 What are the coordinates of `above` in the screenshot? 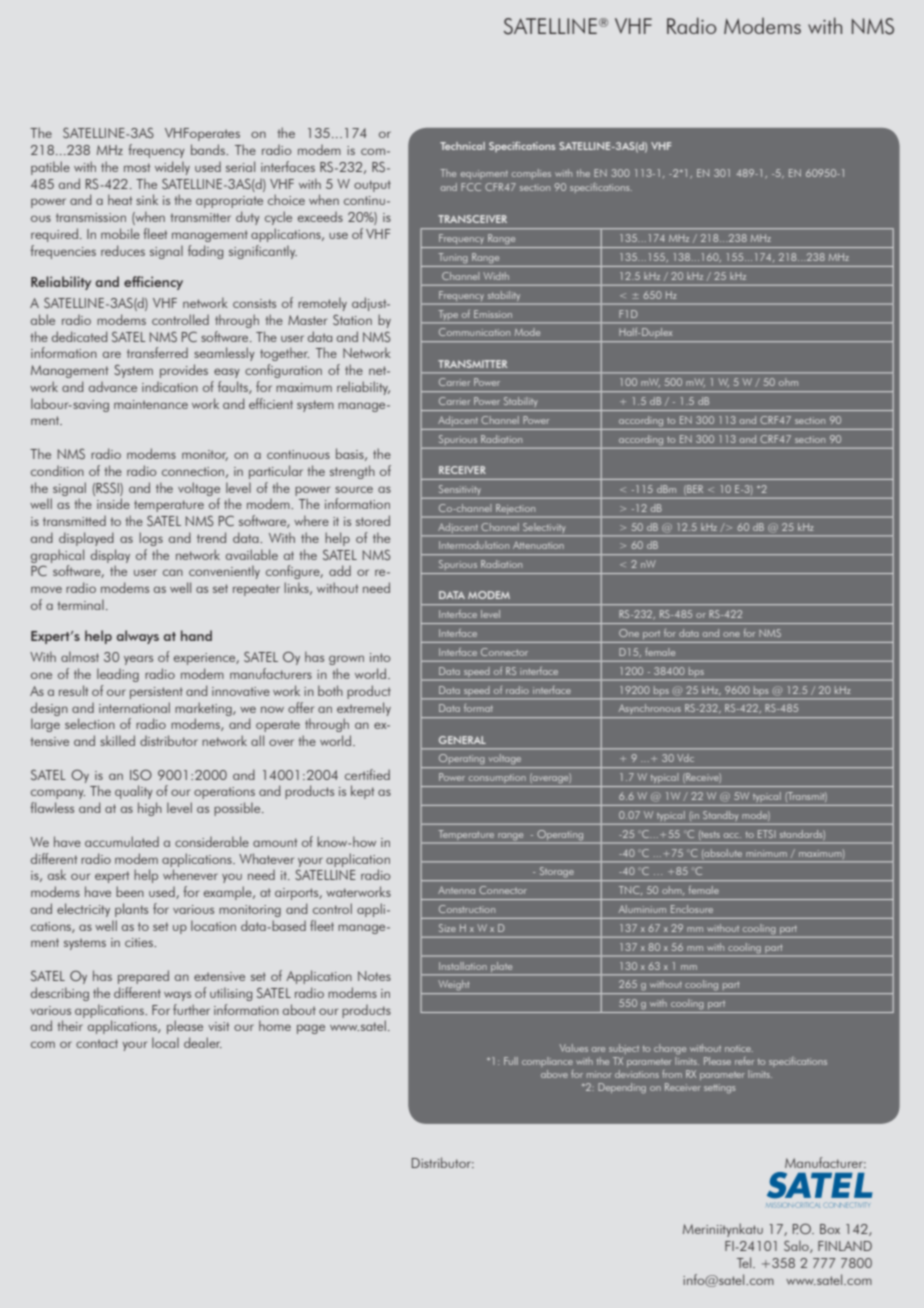 It's located at (554, 1074).
